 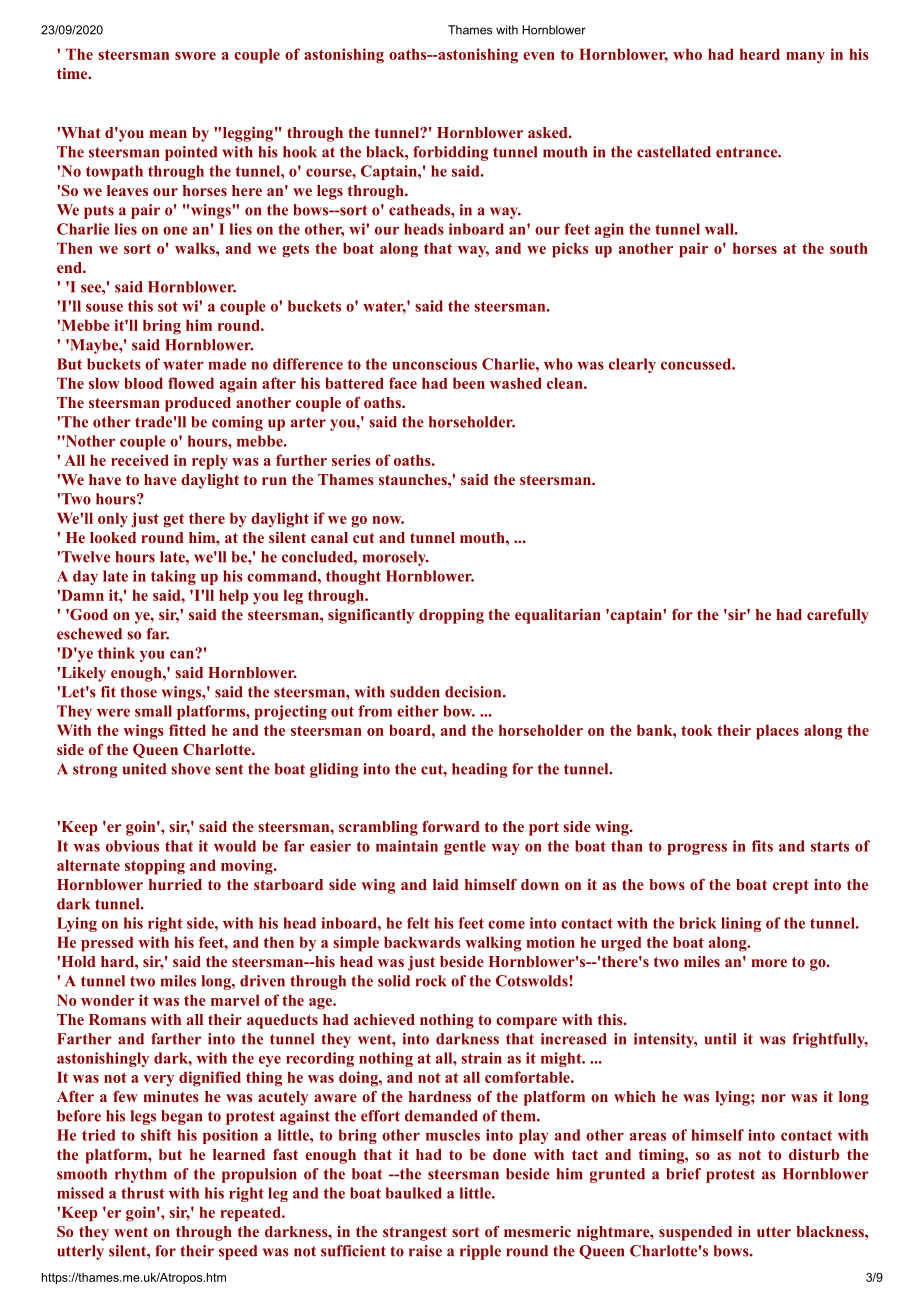 I want to click on thrust, so click(x=143, y=1193).
